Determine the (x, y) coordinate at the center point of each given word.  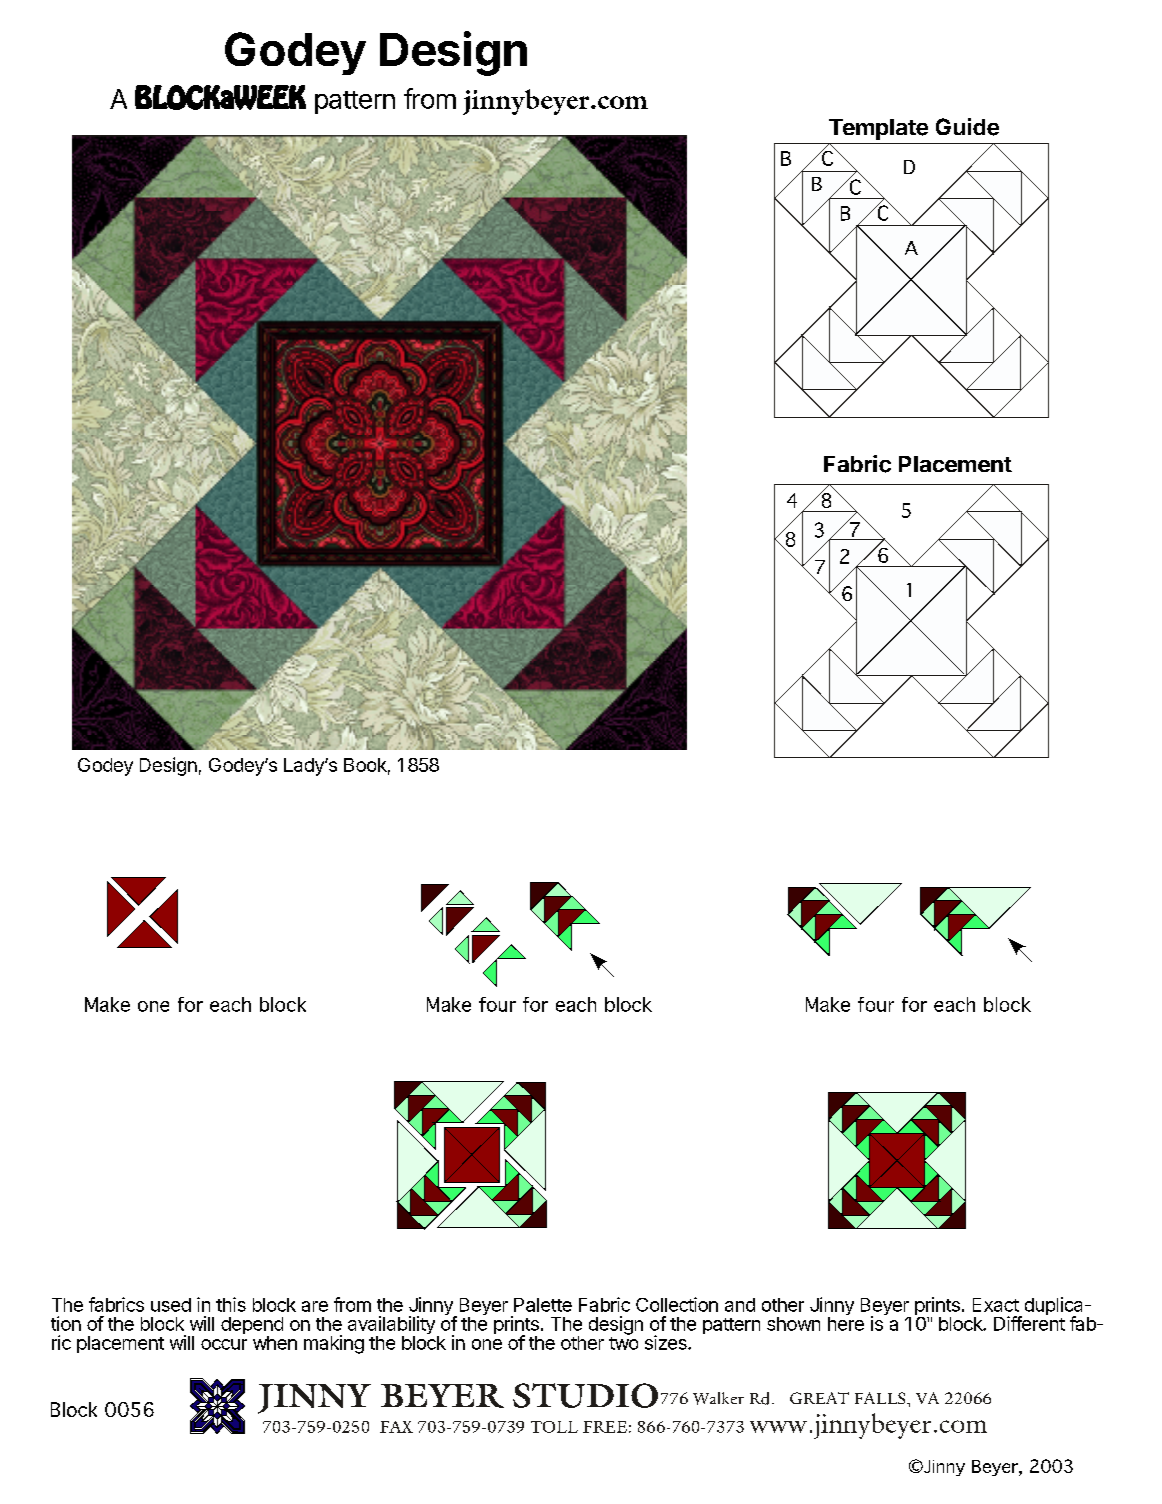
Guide (967, 127)
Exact (996, 1305)
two (623, 1342)
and (740, 1305)
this (231, 1304)
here (846, 1322)
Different (1029, 1322)
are (315, 1306)
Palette (543, 1305)
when (275, 1343)
